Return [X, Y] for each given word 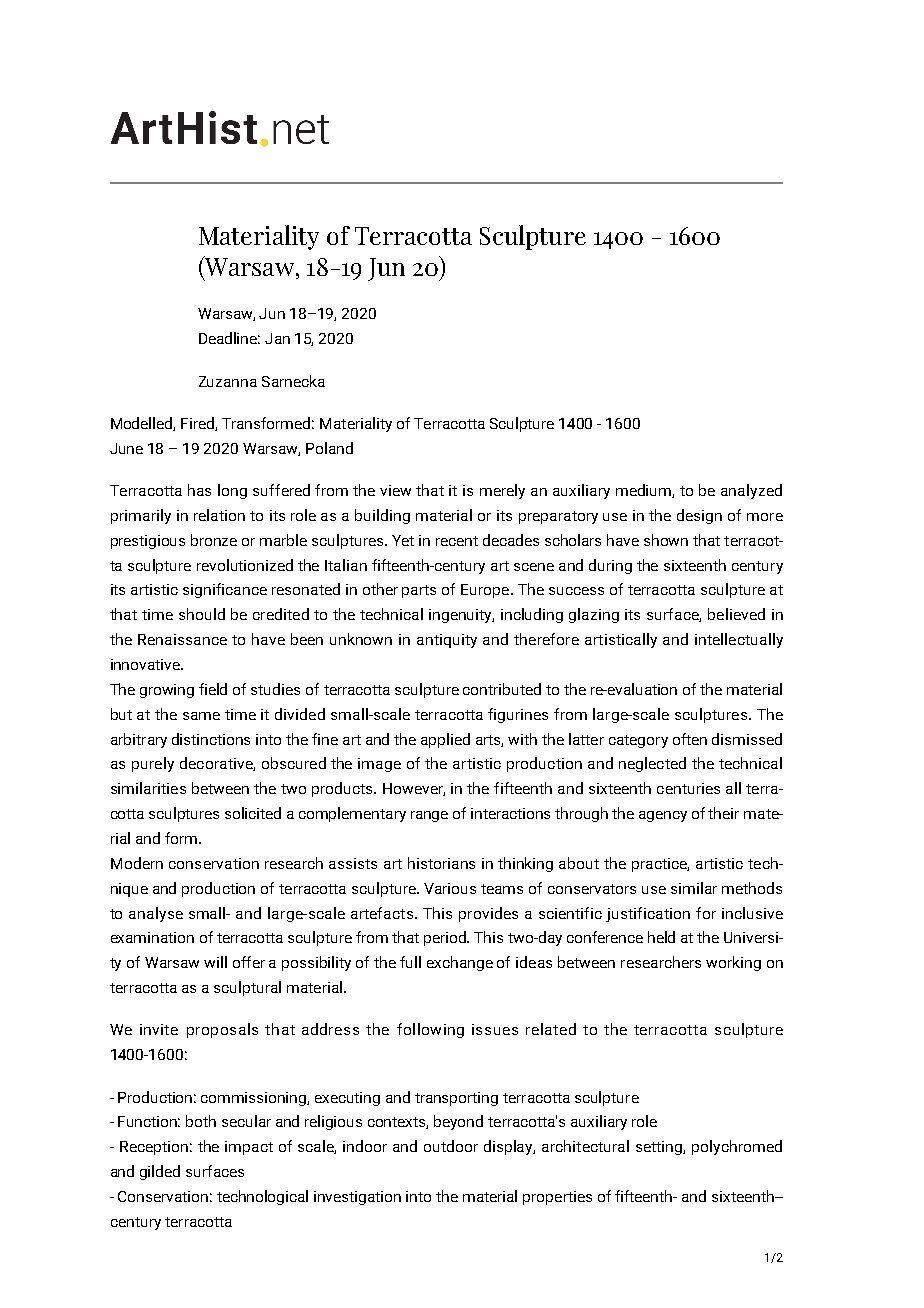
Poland [329, 448]
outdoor [451, 1146]
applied [445, 740]
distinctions [211, 739]
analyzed [751, 491]
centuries [688, 788]
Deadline [229, 338]
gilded [160, 1172]
